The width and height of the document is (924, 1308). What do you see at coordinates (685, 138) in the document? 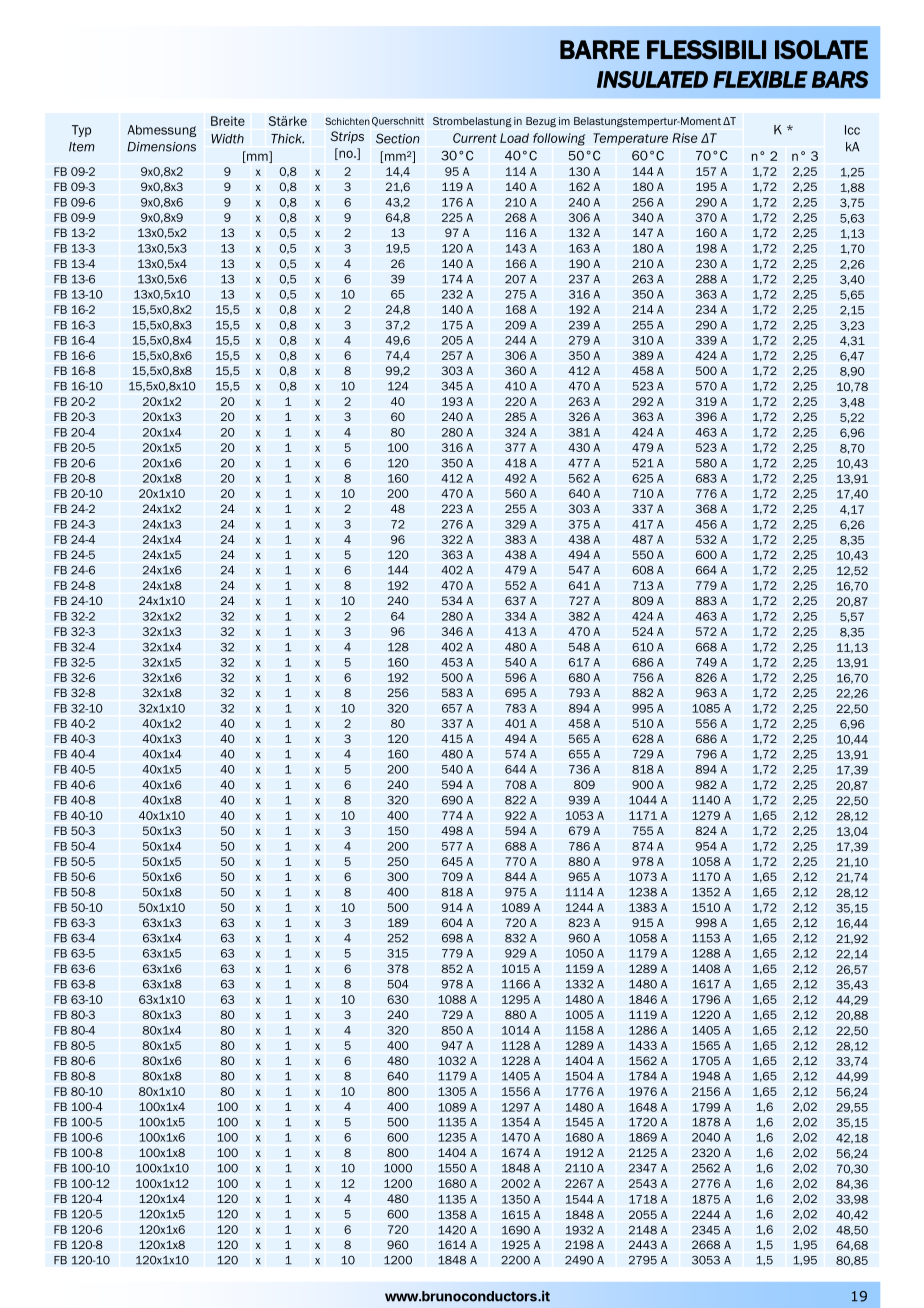
I see `Rise` at bounding box center [685, 138].
